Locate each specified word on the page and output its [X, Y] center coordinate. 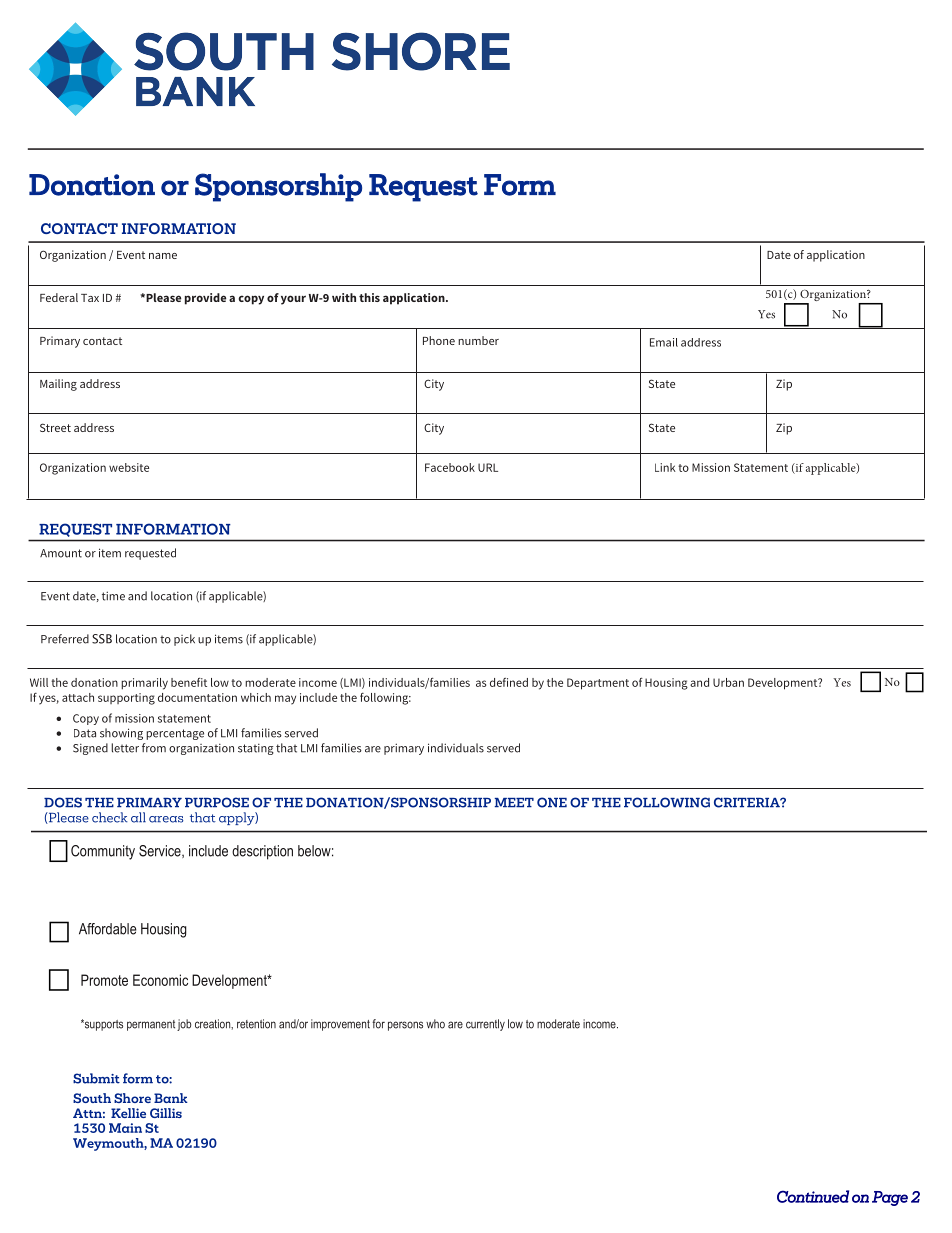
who [435, 1024]
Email [664, 342]
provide [205, 299]
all [138, 817]
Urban [728, 682]
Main [125, 1128]
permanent [151, 1025]
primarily [144, 684]
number [478, 340]
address [701, 342]
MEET [514, 803]
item [110, 553]
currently [485, 1025]
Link [665, 467]
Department [598, 684]
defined [509, 682]
